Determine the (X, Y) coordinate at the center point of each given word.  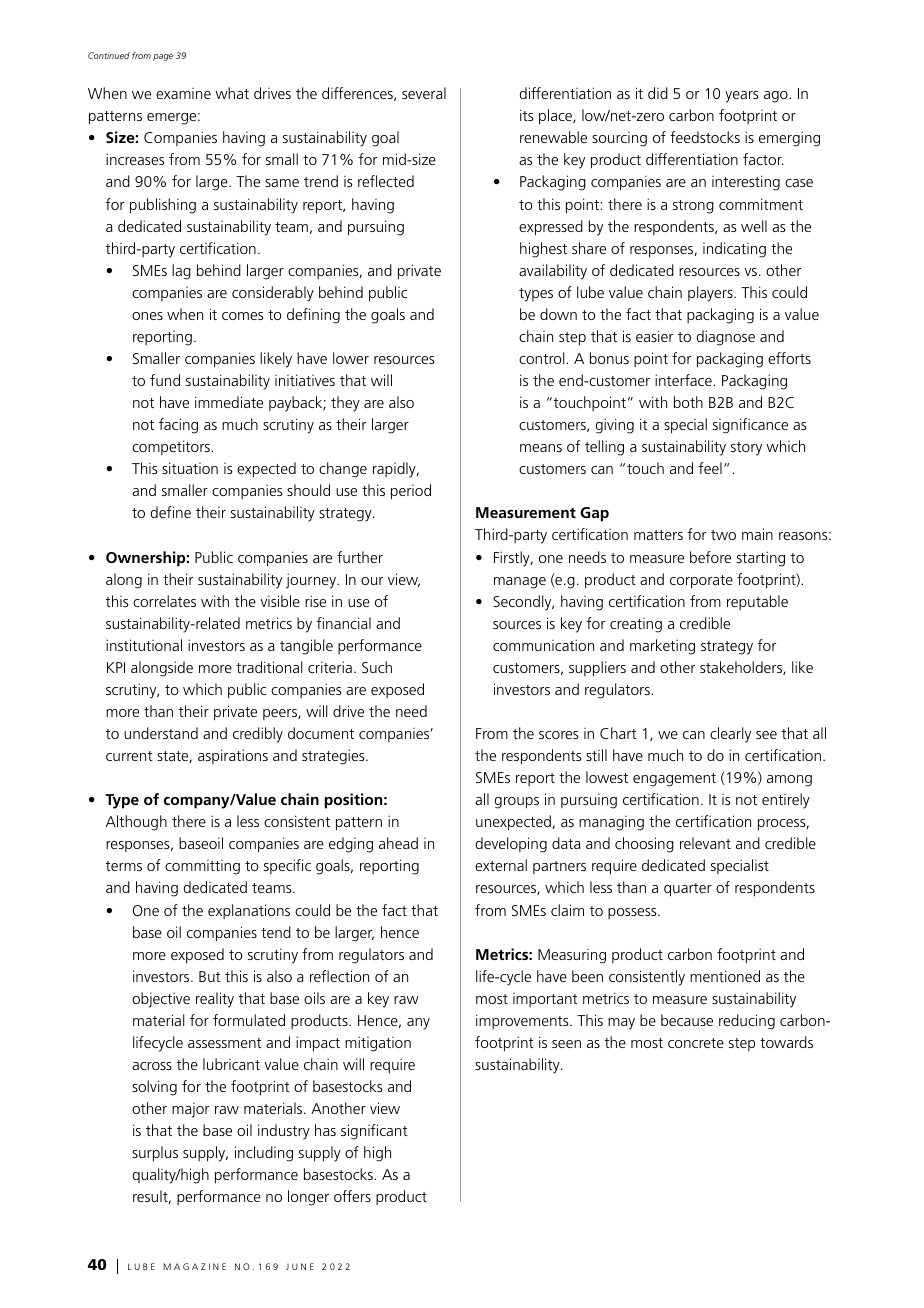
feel (710, 468)
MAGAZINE (195, 1266)
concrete (696, 1043)
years (741, 97)
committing (202, 867)
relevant (705, 843)
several (424, 93)
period (411, 492)
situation (190, 468)
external (501, 865)
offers (352, 1196)
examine (183, 93)
